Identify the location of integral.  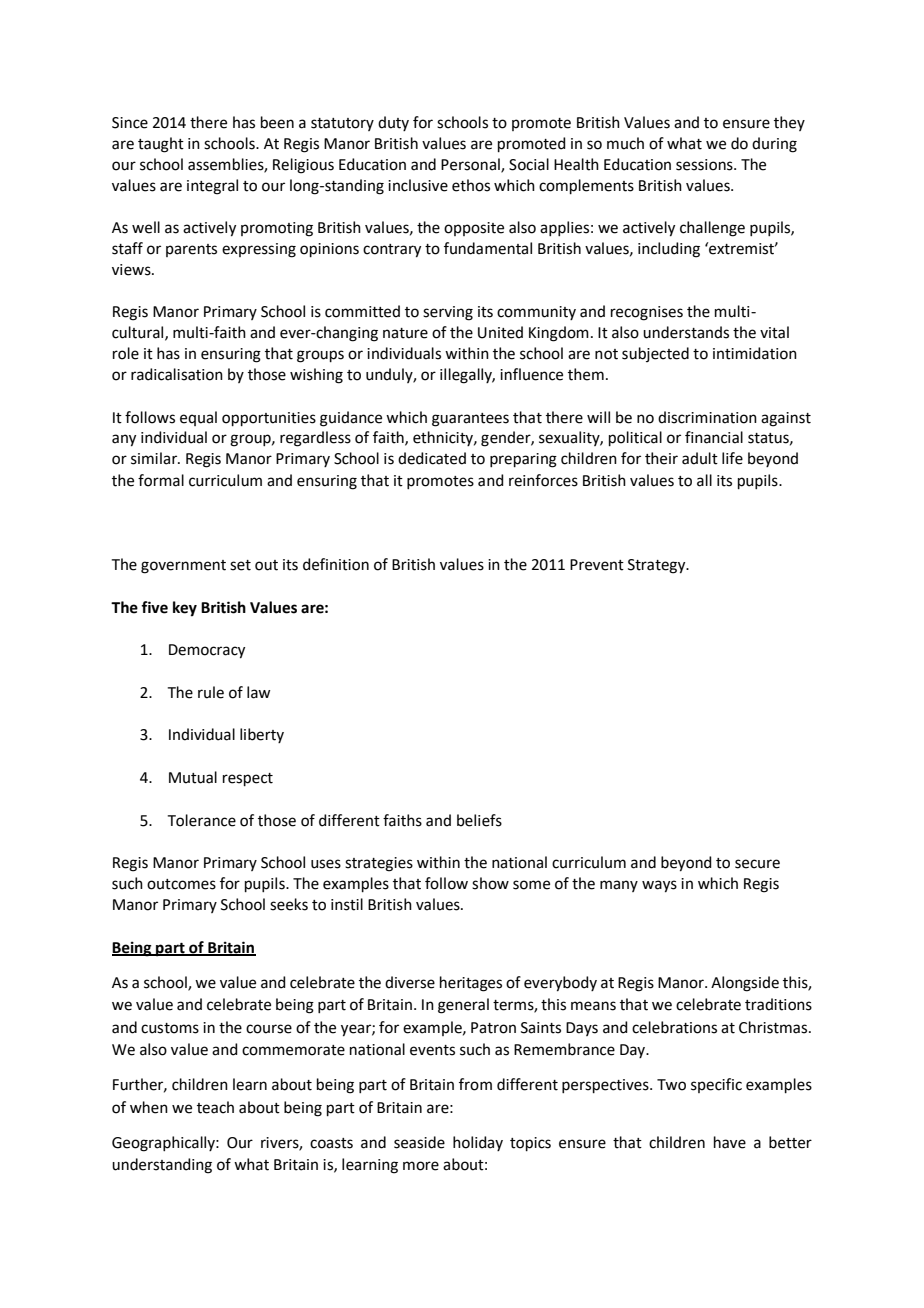
(212, 187).
